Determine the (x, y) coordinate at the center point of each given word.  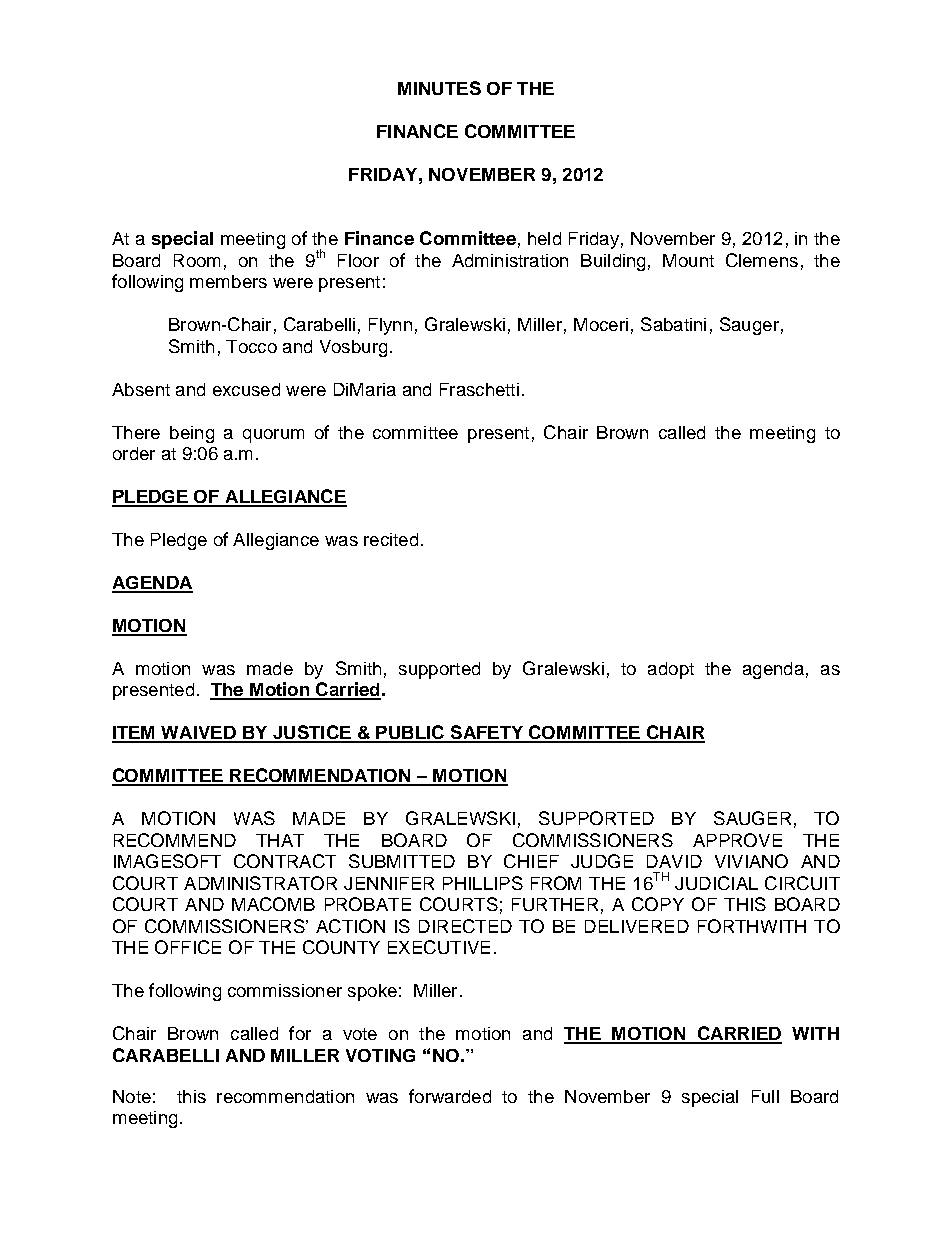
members (228, 281)
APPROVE (737, 840)
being (192, 434)
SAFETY (487, 733)
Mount (688, 260)
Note (132, 1096)
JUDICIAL (716, 883)
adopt (671, 670)
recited (391, 539)
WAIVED (199, 734)
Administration (510, 260)
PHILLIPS (483, 883)
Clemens (762, 260)
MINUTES (439, 88)
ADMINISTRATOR (260, 883)
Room (197, 260)
